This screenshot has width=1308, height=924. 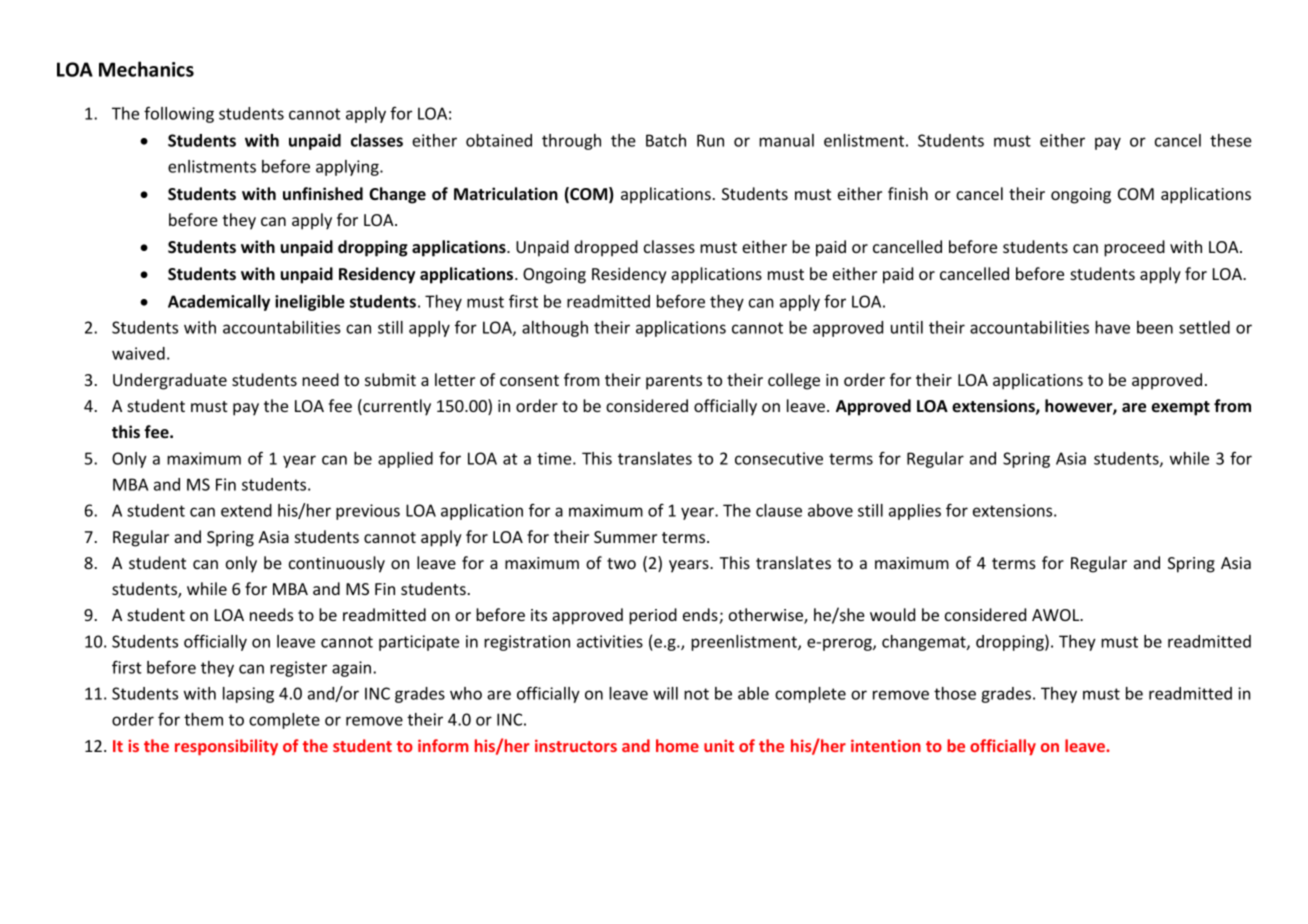 I want to click on ineligible, so click(x=310, y=303).
